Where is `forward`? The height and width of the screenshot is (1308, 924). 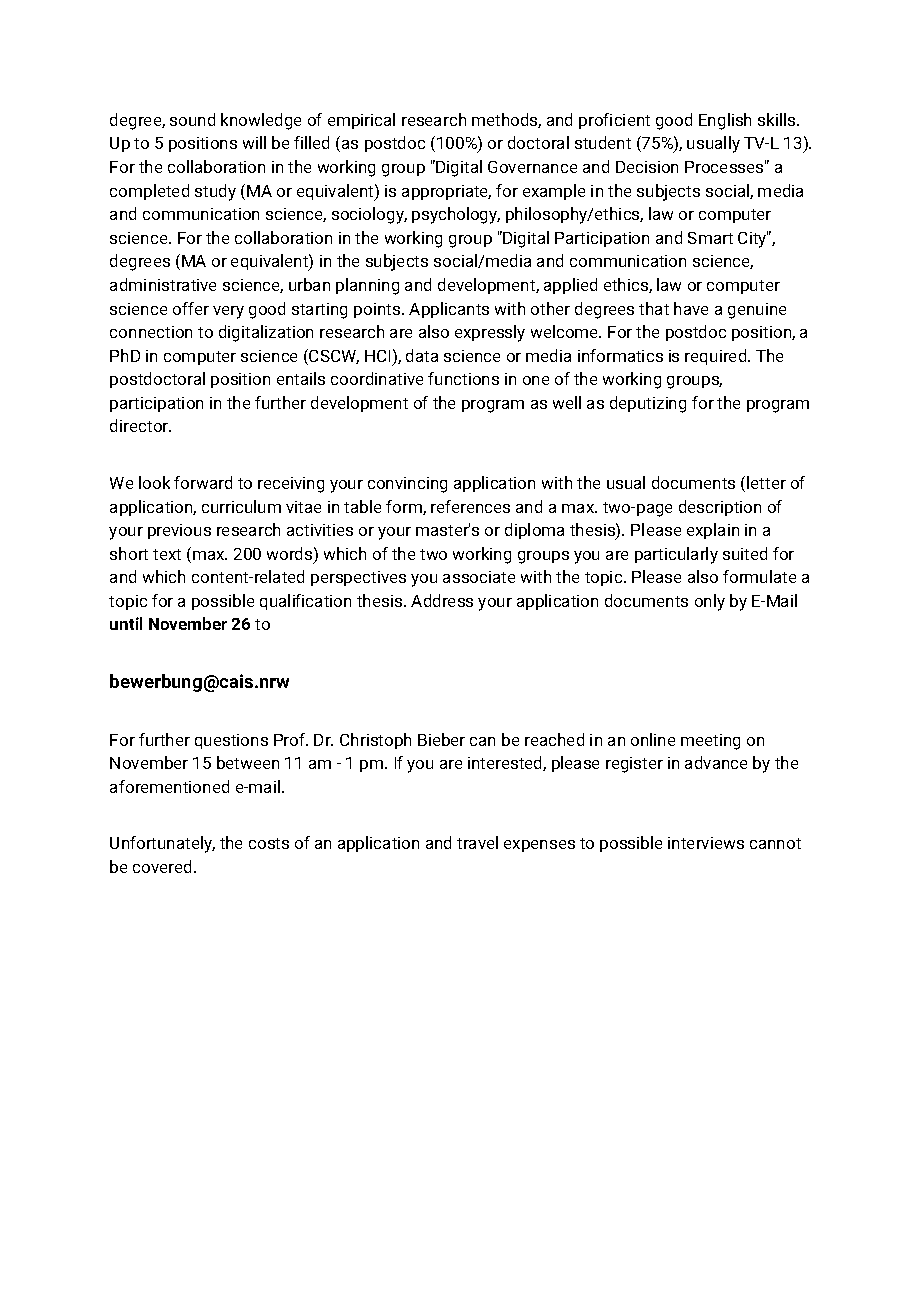 forward is located at coordinates (203, 482).
